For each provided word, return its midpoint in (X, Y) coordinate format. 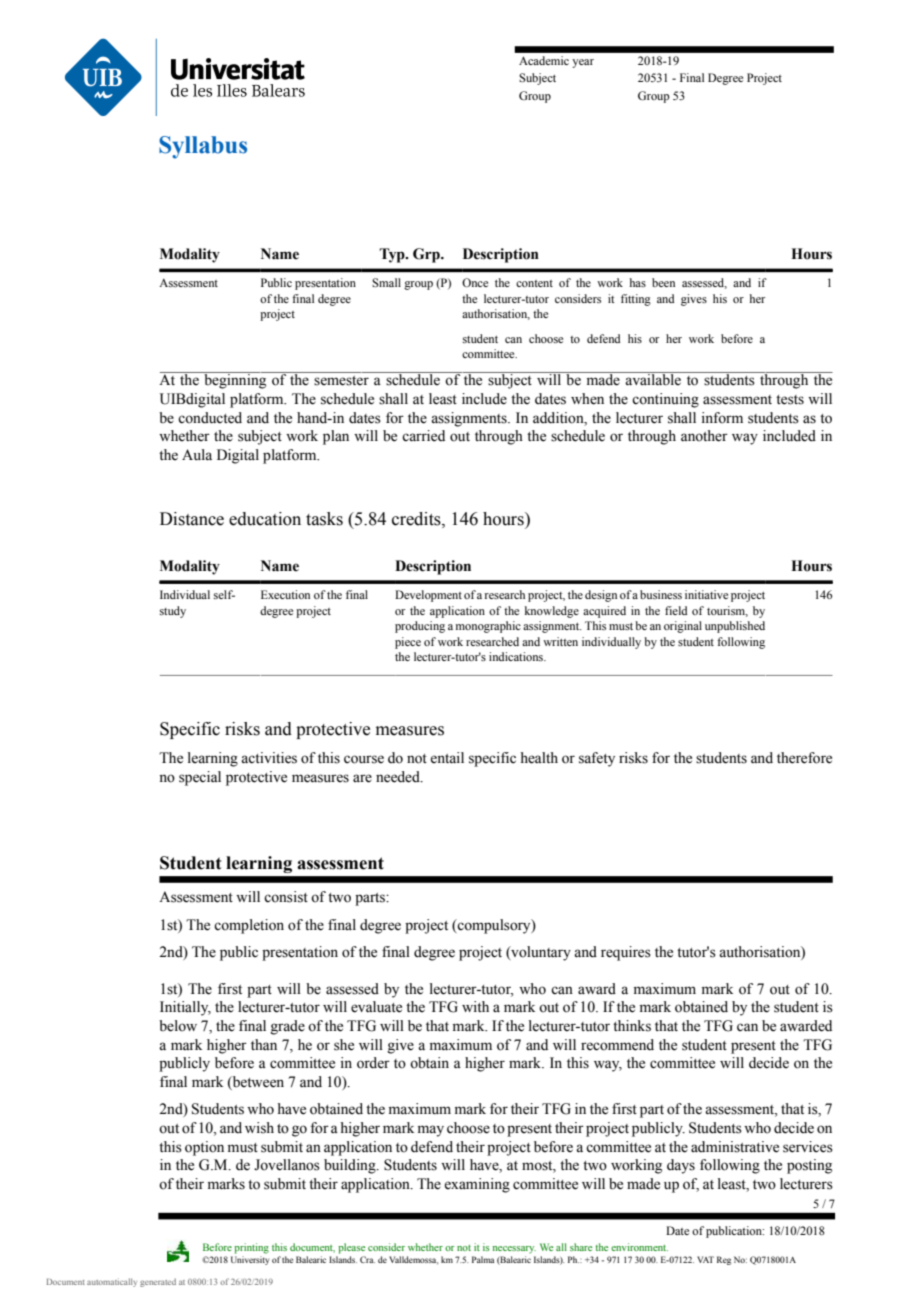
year (583, 63)
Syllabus (203, 147)
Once (475, 282)
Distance (192, 519)
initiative (706, 594)
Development (428, 596)
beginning (235, 380)
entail (447, 758)
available (653, 379)
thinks (632, 1026)
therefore (804, 758)
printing (251, 1248)
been (663, 282)
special (200, 778)
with (475, 1006)
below (178, 1026)
